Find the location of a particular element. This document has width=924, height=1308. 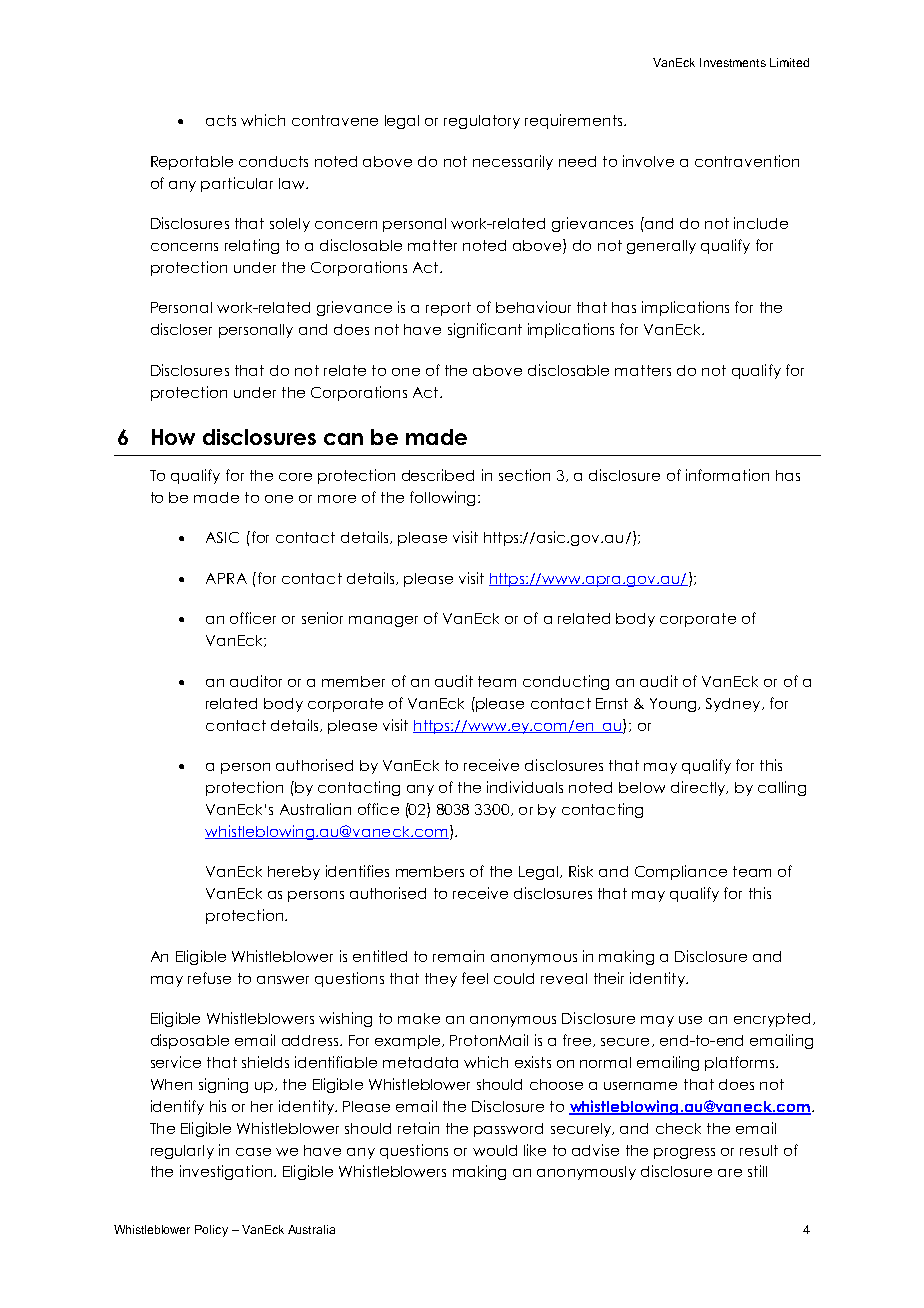

remain is located at coordinates (458, 956).
